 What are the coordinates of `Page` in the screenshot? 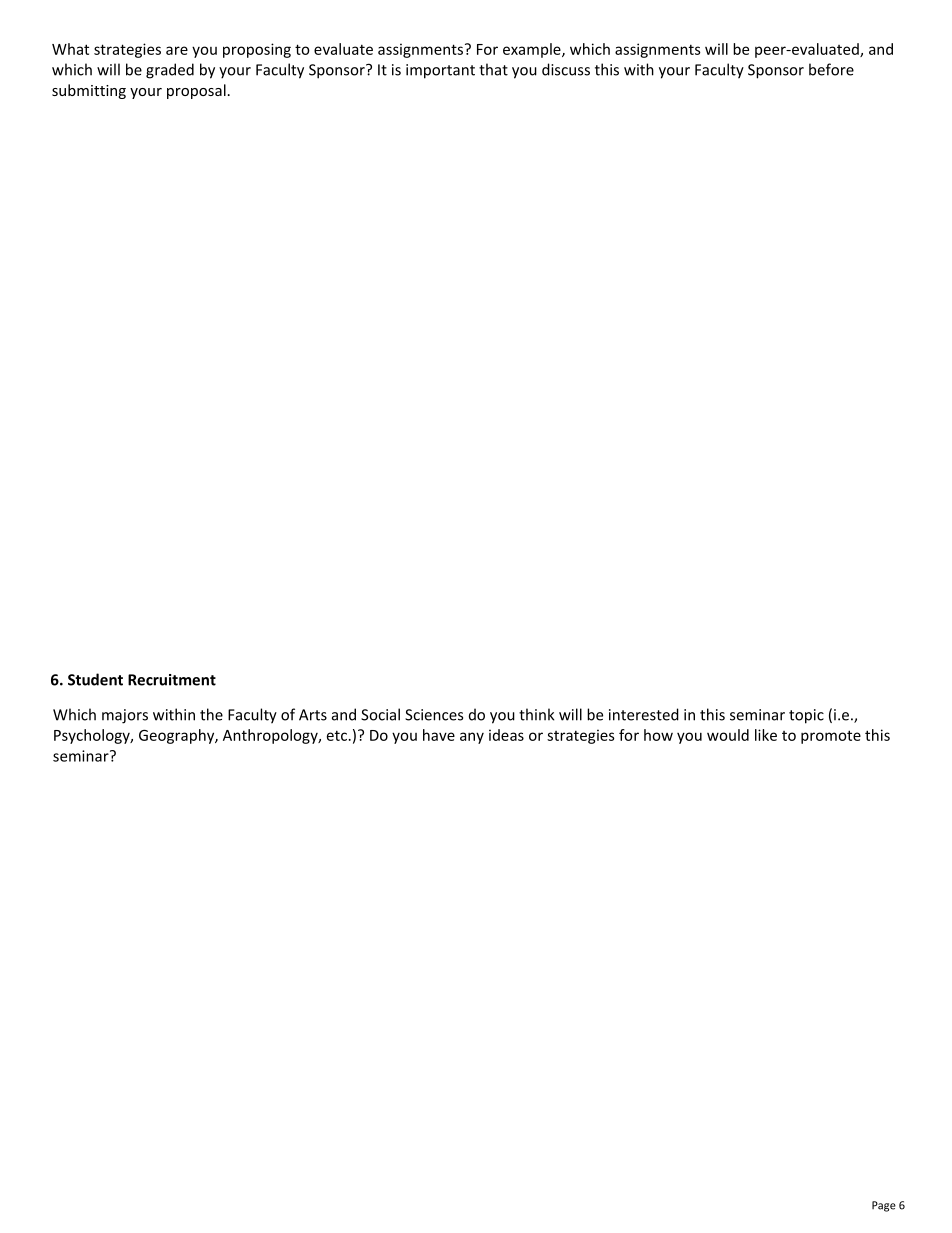 It's located at (884, 1206).
